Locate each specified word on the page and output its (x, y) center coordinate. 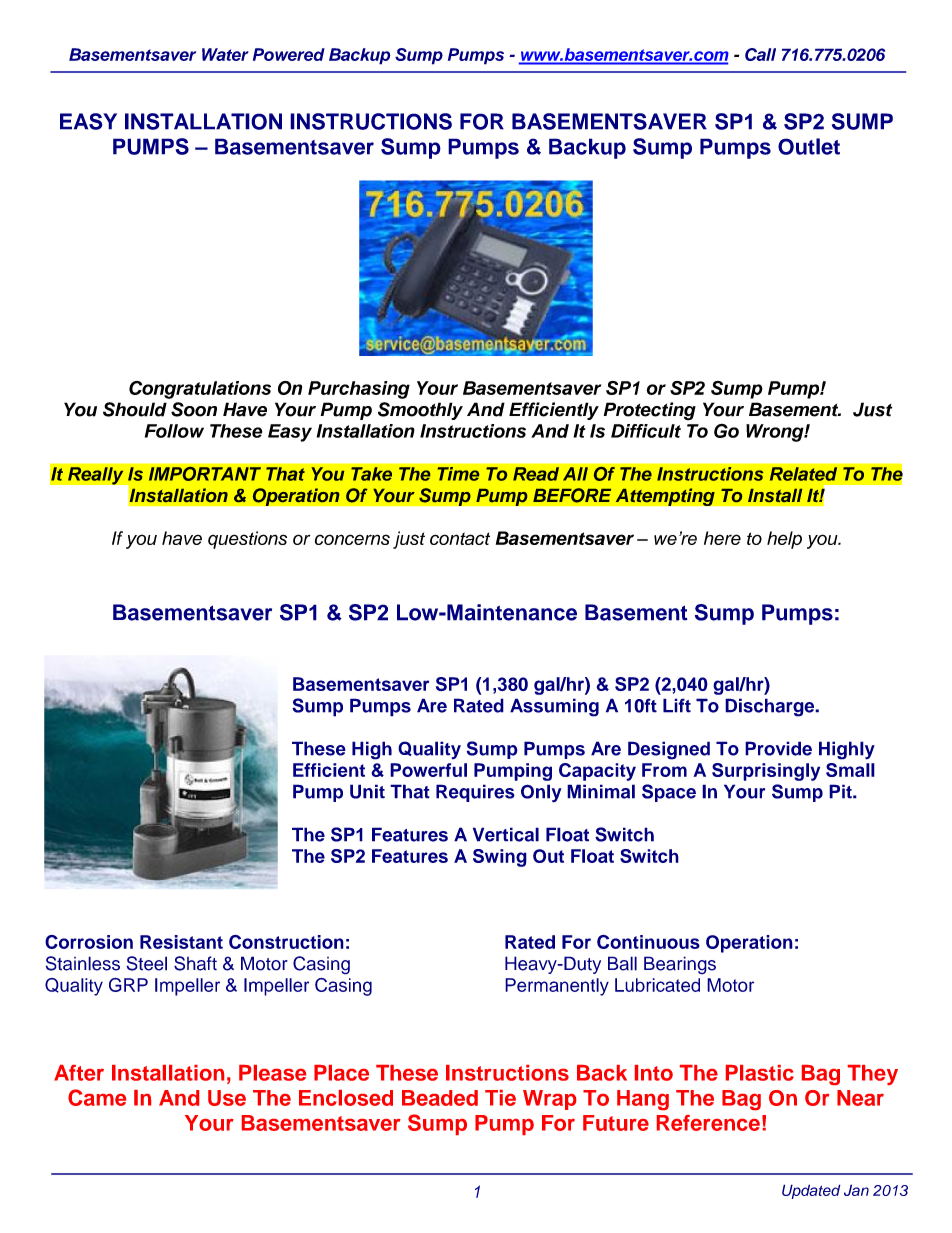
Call (760, 54)
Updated (811, 1191)
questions (247, 540)
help (784, 540)
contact (460, 538)
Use (227, 1098)
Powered (289, 54)
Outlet (809, 146)
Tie (500, 1098)
